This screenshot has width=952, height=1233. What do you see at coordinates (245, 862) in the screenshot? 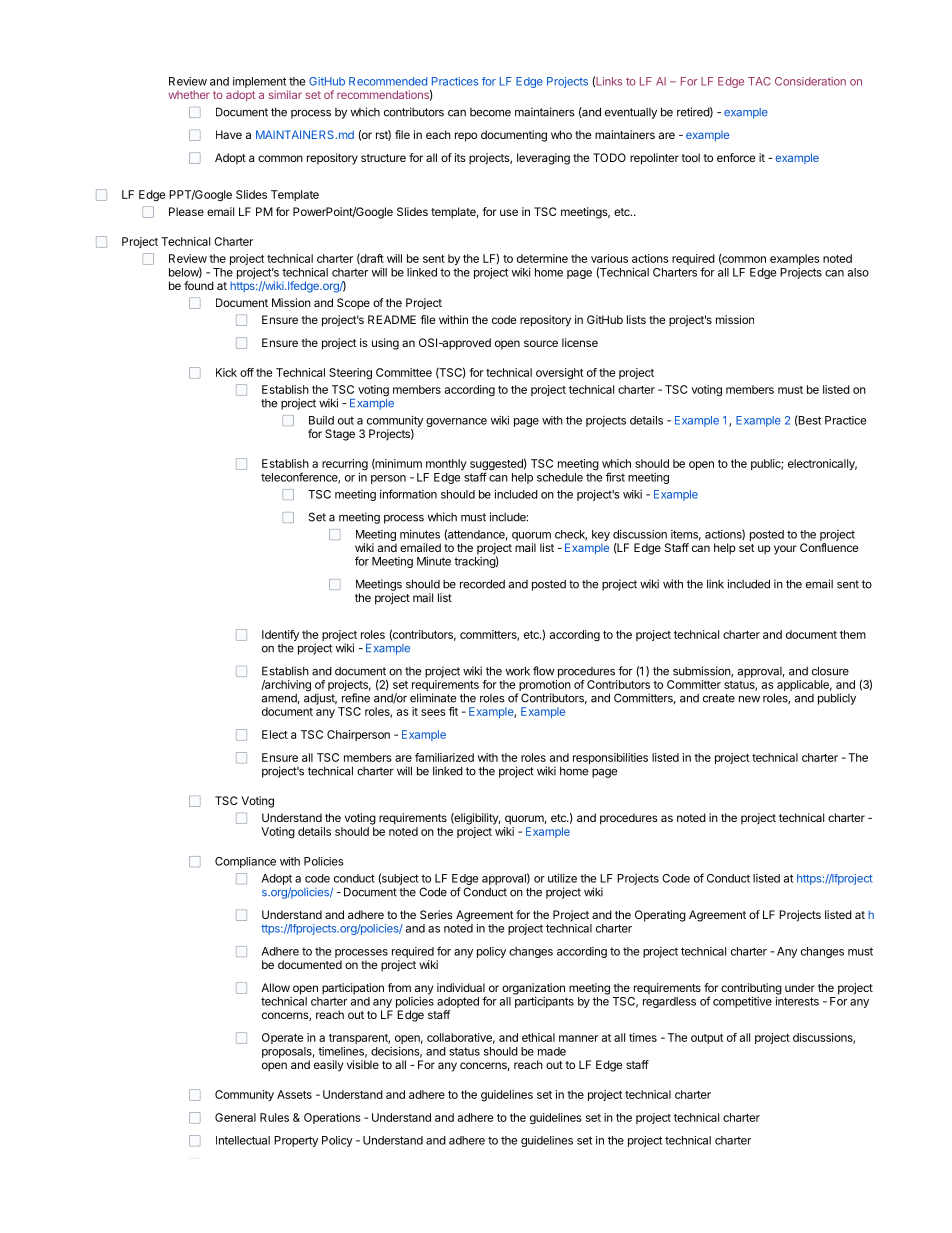
I see `Compliance` at bounding box center [245, 862].
